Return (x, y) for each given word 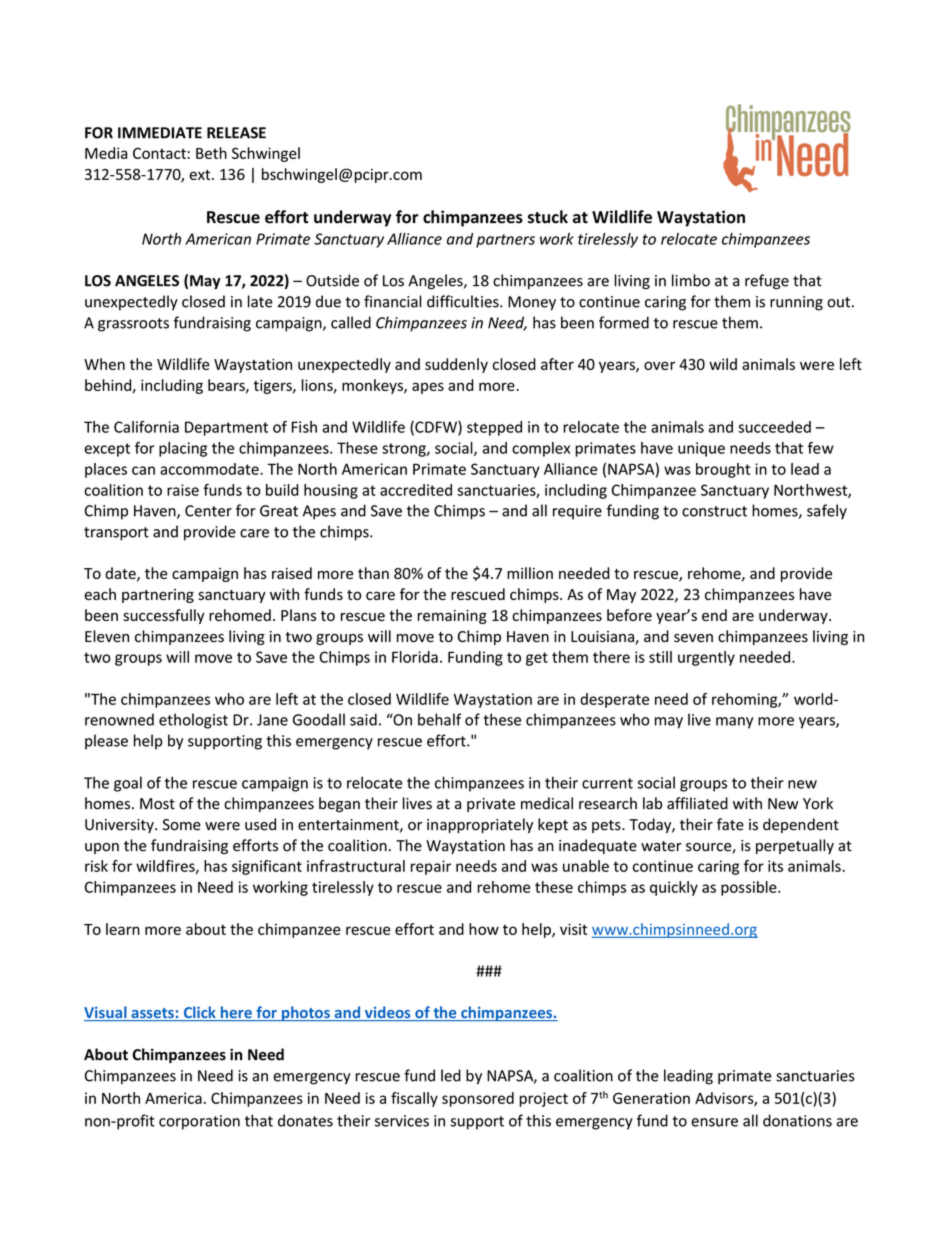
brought (723, 470)
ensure (714, 1122)
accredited (416, 490)
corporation (199, 1122)
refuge (767, 282)
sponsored (478, 1099)
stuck (548, 217)
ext (201, 175)
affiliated (697, 803)
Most (157, 804)
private (491, 805)
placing (183, 449)
